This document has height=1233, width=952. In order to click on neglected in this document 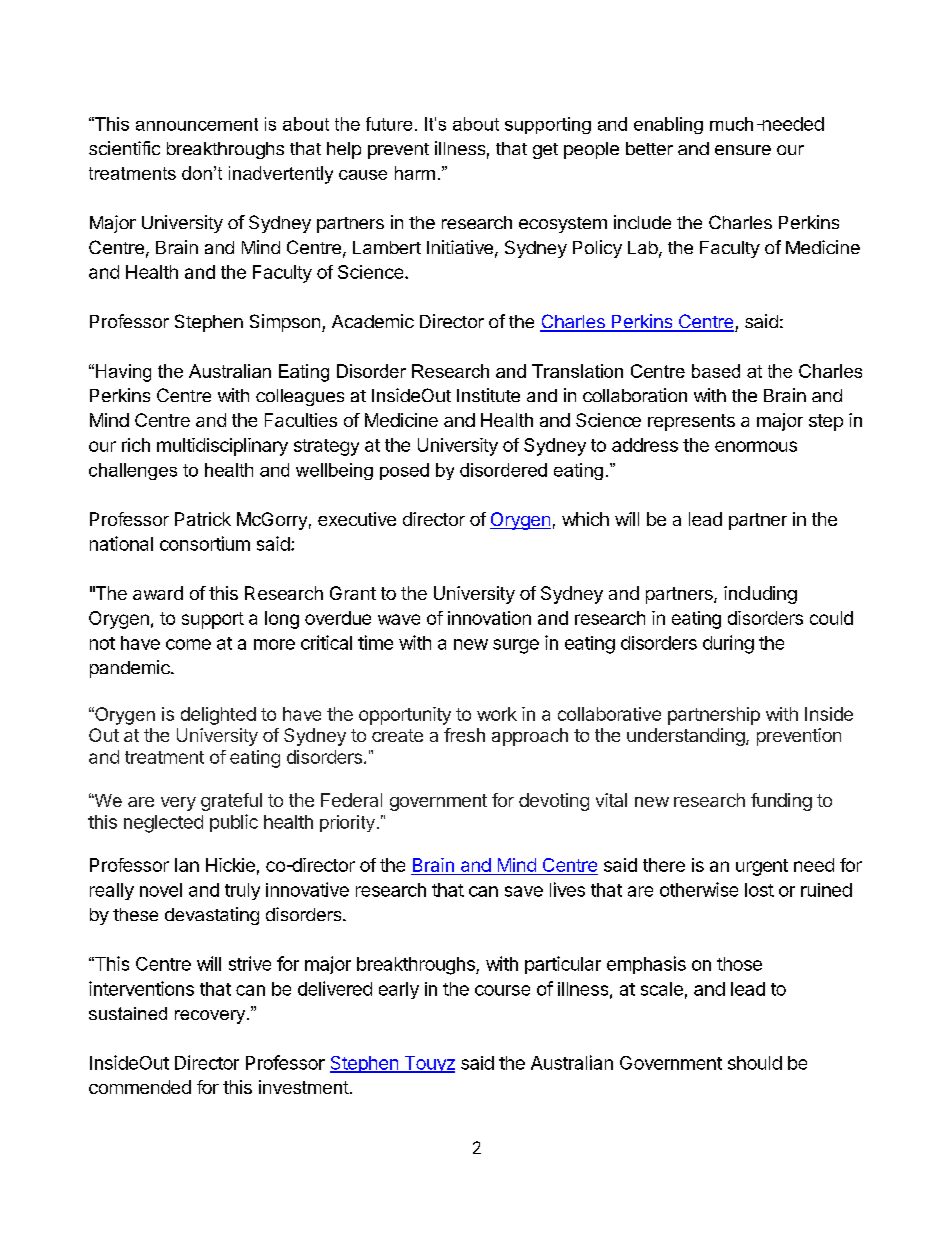, I will do `click(163, 824)`.
